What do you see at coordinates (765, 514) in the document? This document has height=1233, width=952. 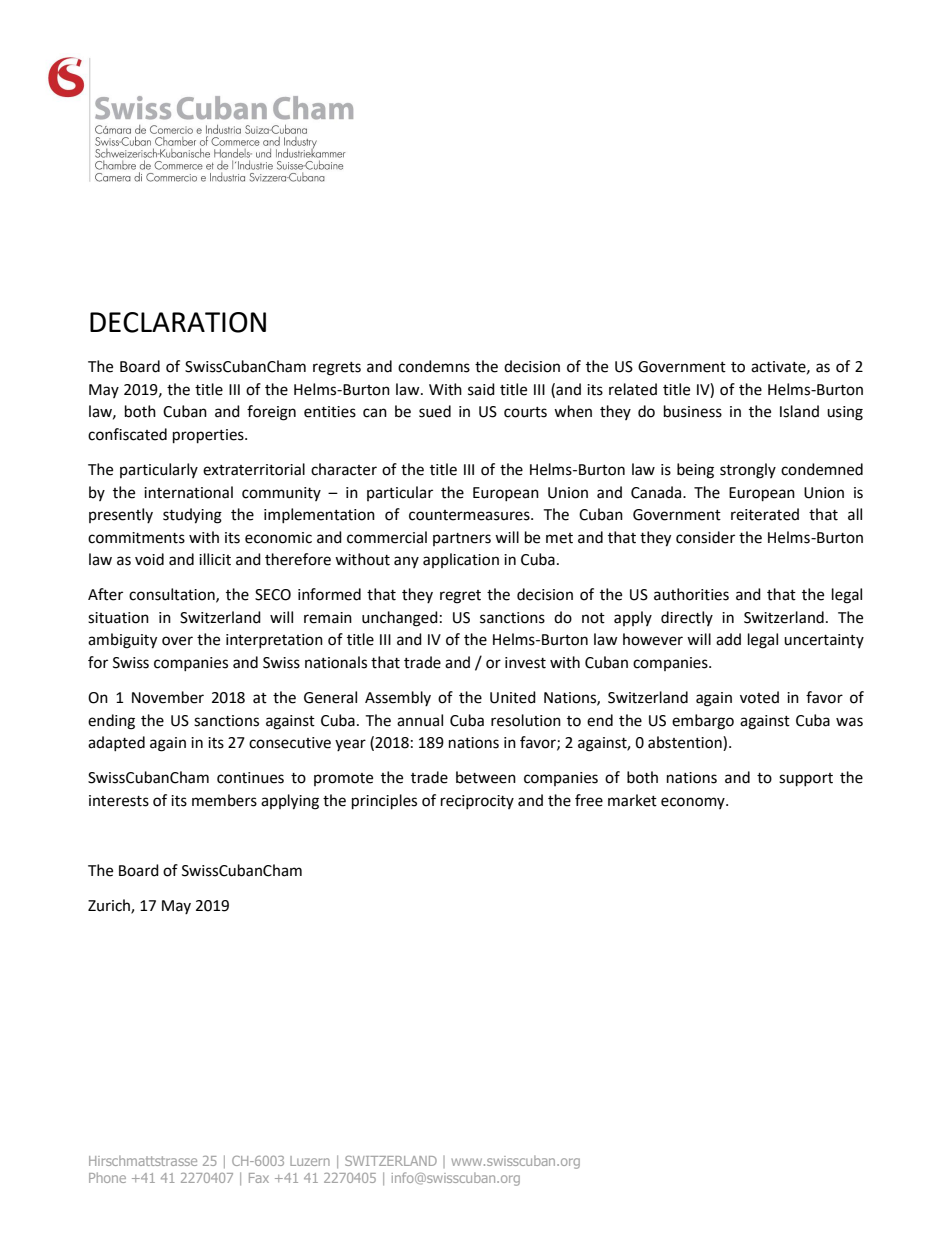 I see `reiterated` at bounding box center [765, 514].
